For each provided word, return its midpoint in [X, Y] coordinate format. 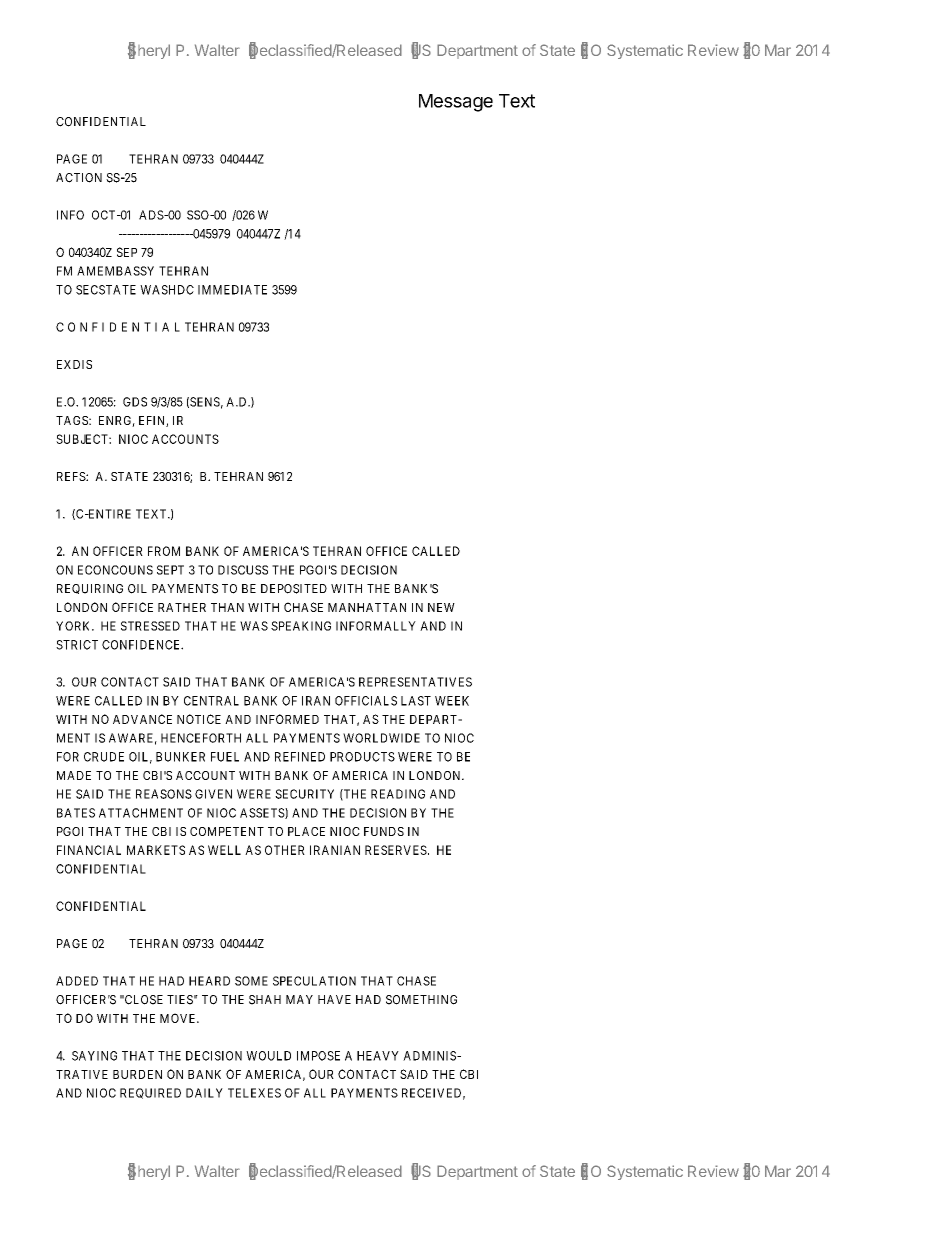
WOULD [268, 1056]
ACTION [79, 178]
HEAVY [378, 1056]
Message [456, 103]
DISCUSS [243, 570]
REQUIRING [90, 589]
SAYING [94, 1056]
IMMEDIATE [232, 290]
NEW [441, 607]
